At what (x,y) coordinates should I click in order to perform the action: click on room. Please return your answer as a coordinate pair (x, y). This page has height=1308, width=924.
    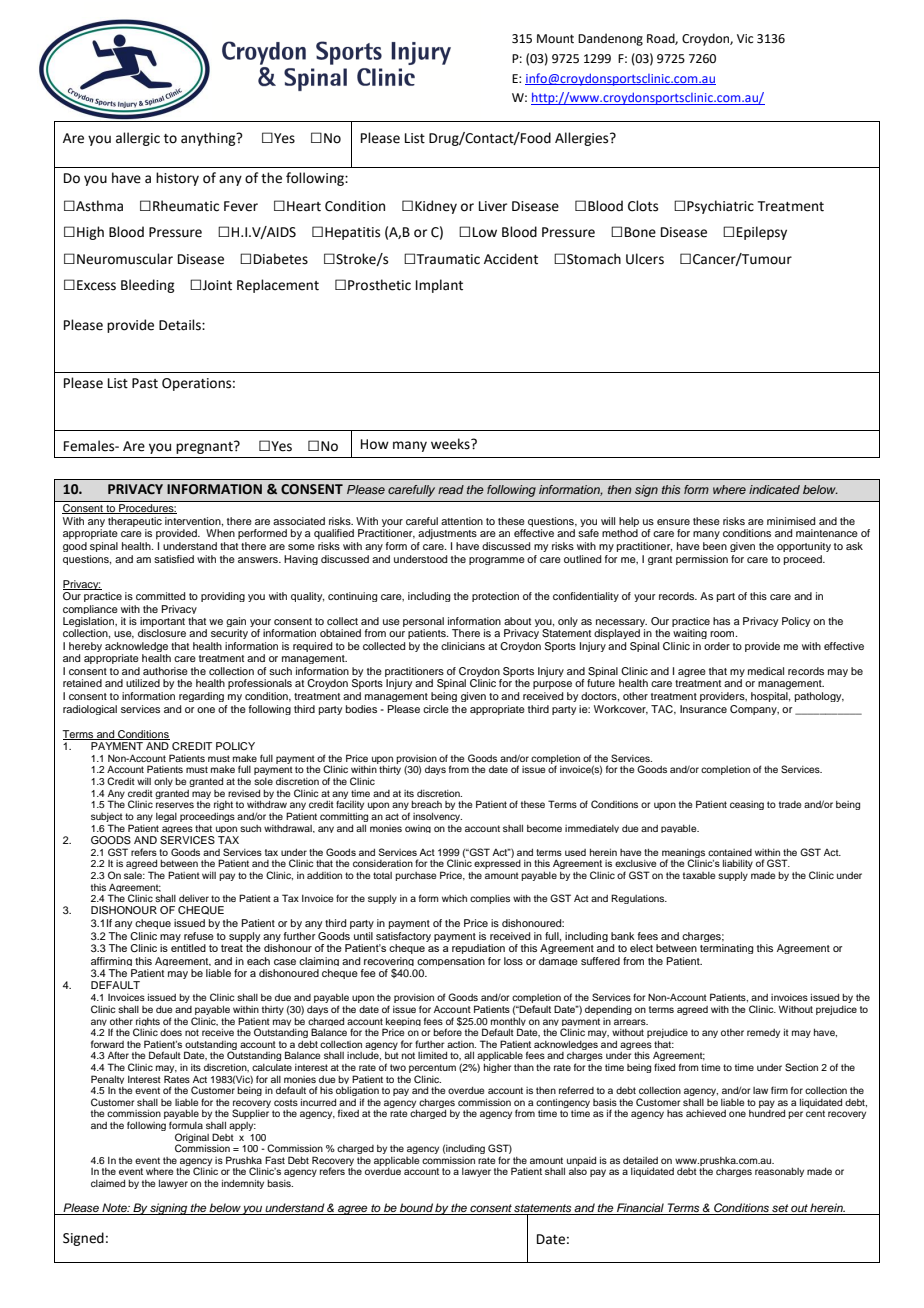
    Looking at the image, I should click on (723, 634).
